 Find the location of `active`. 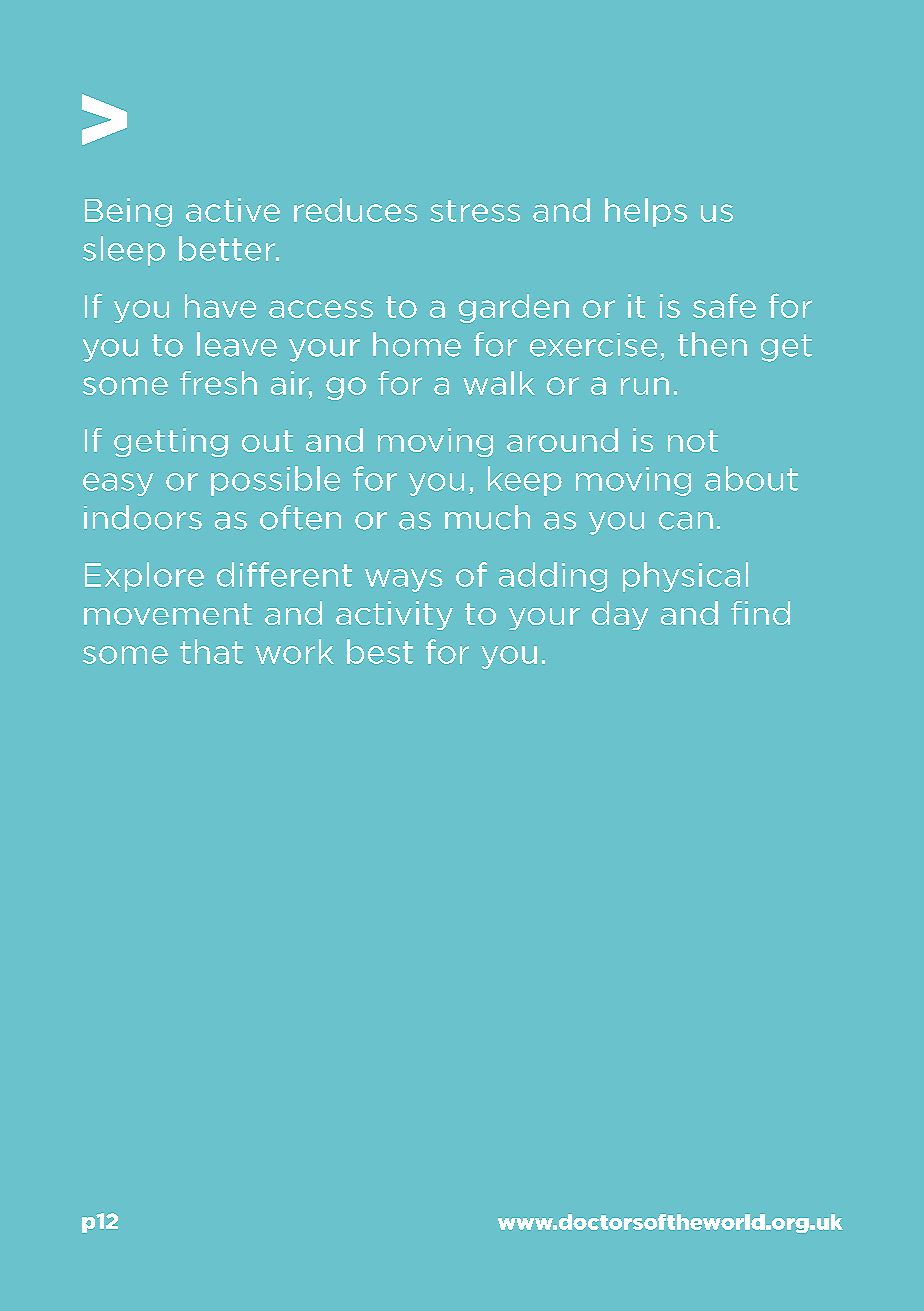

active is located at coordinates (233, 210).
